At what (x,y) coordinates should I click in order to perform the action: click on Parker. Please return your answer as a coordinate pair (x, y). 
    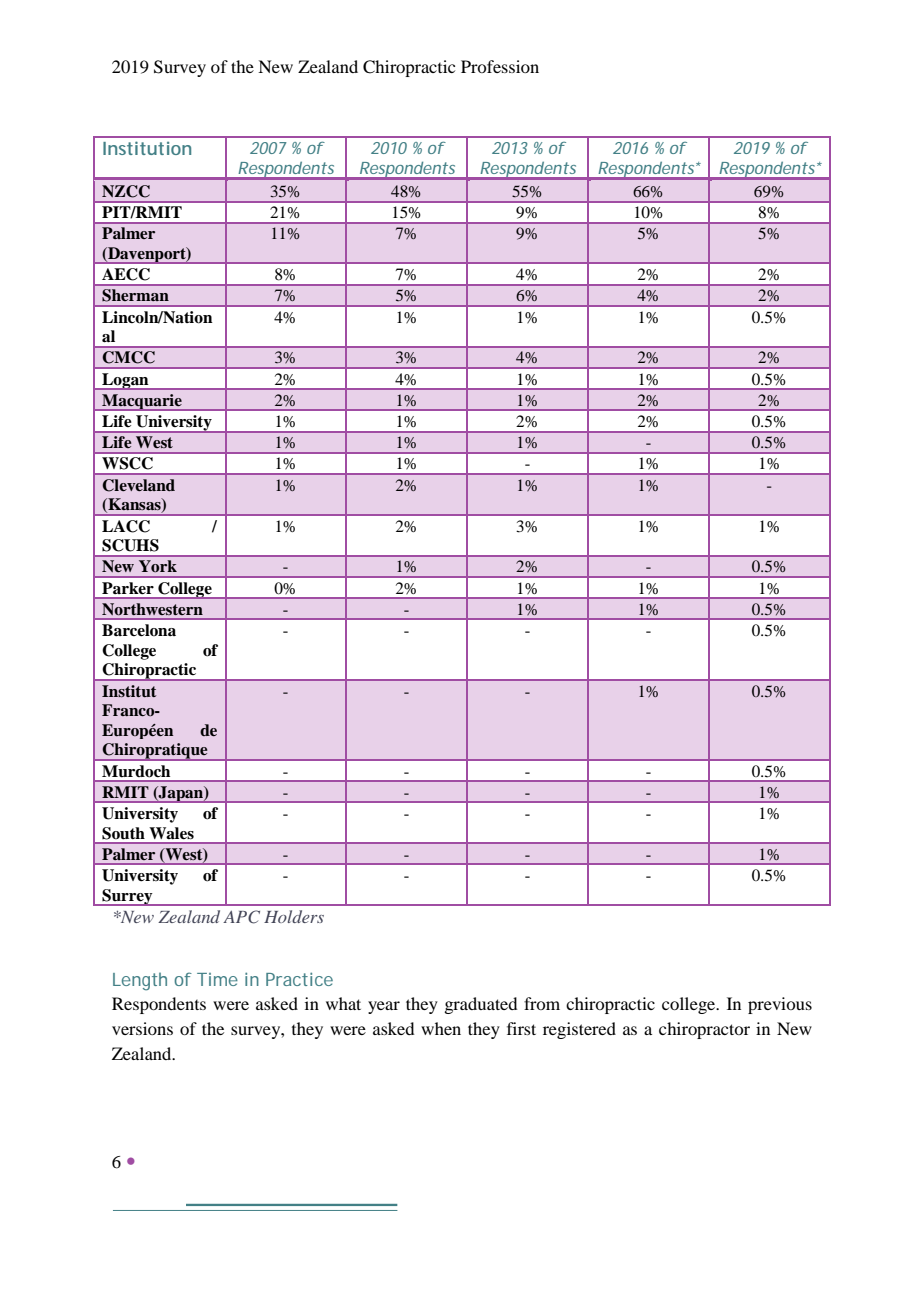
    Looking at the image, I should click on (128, 588).
